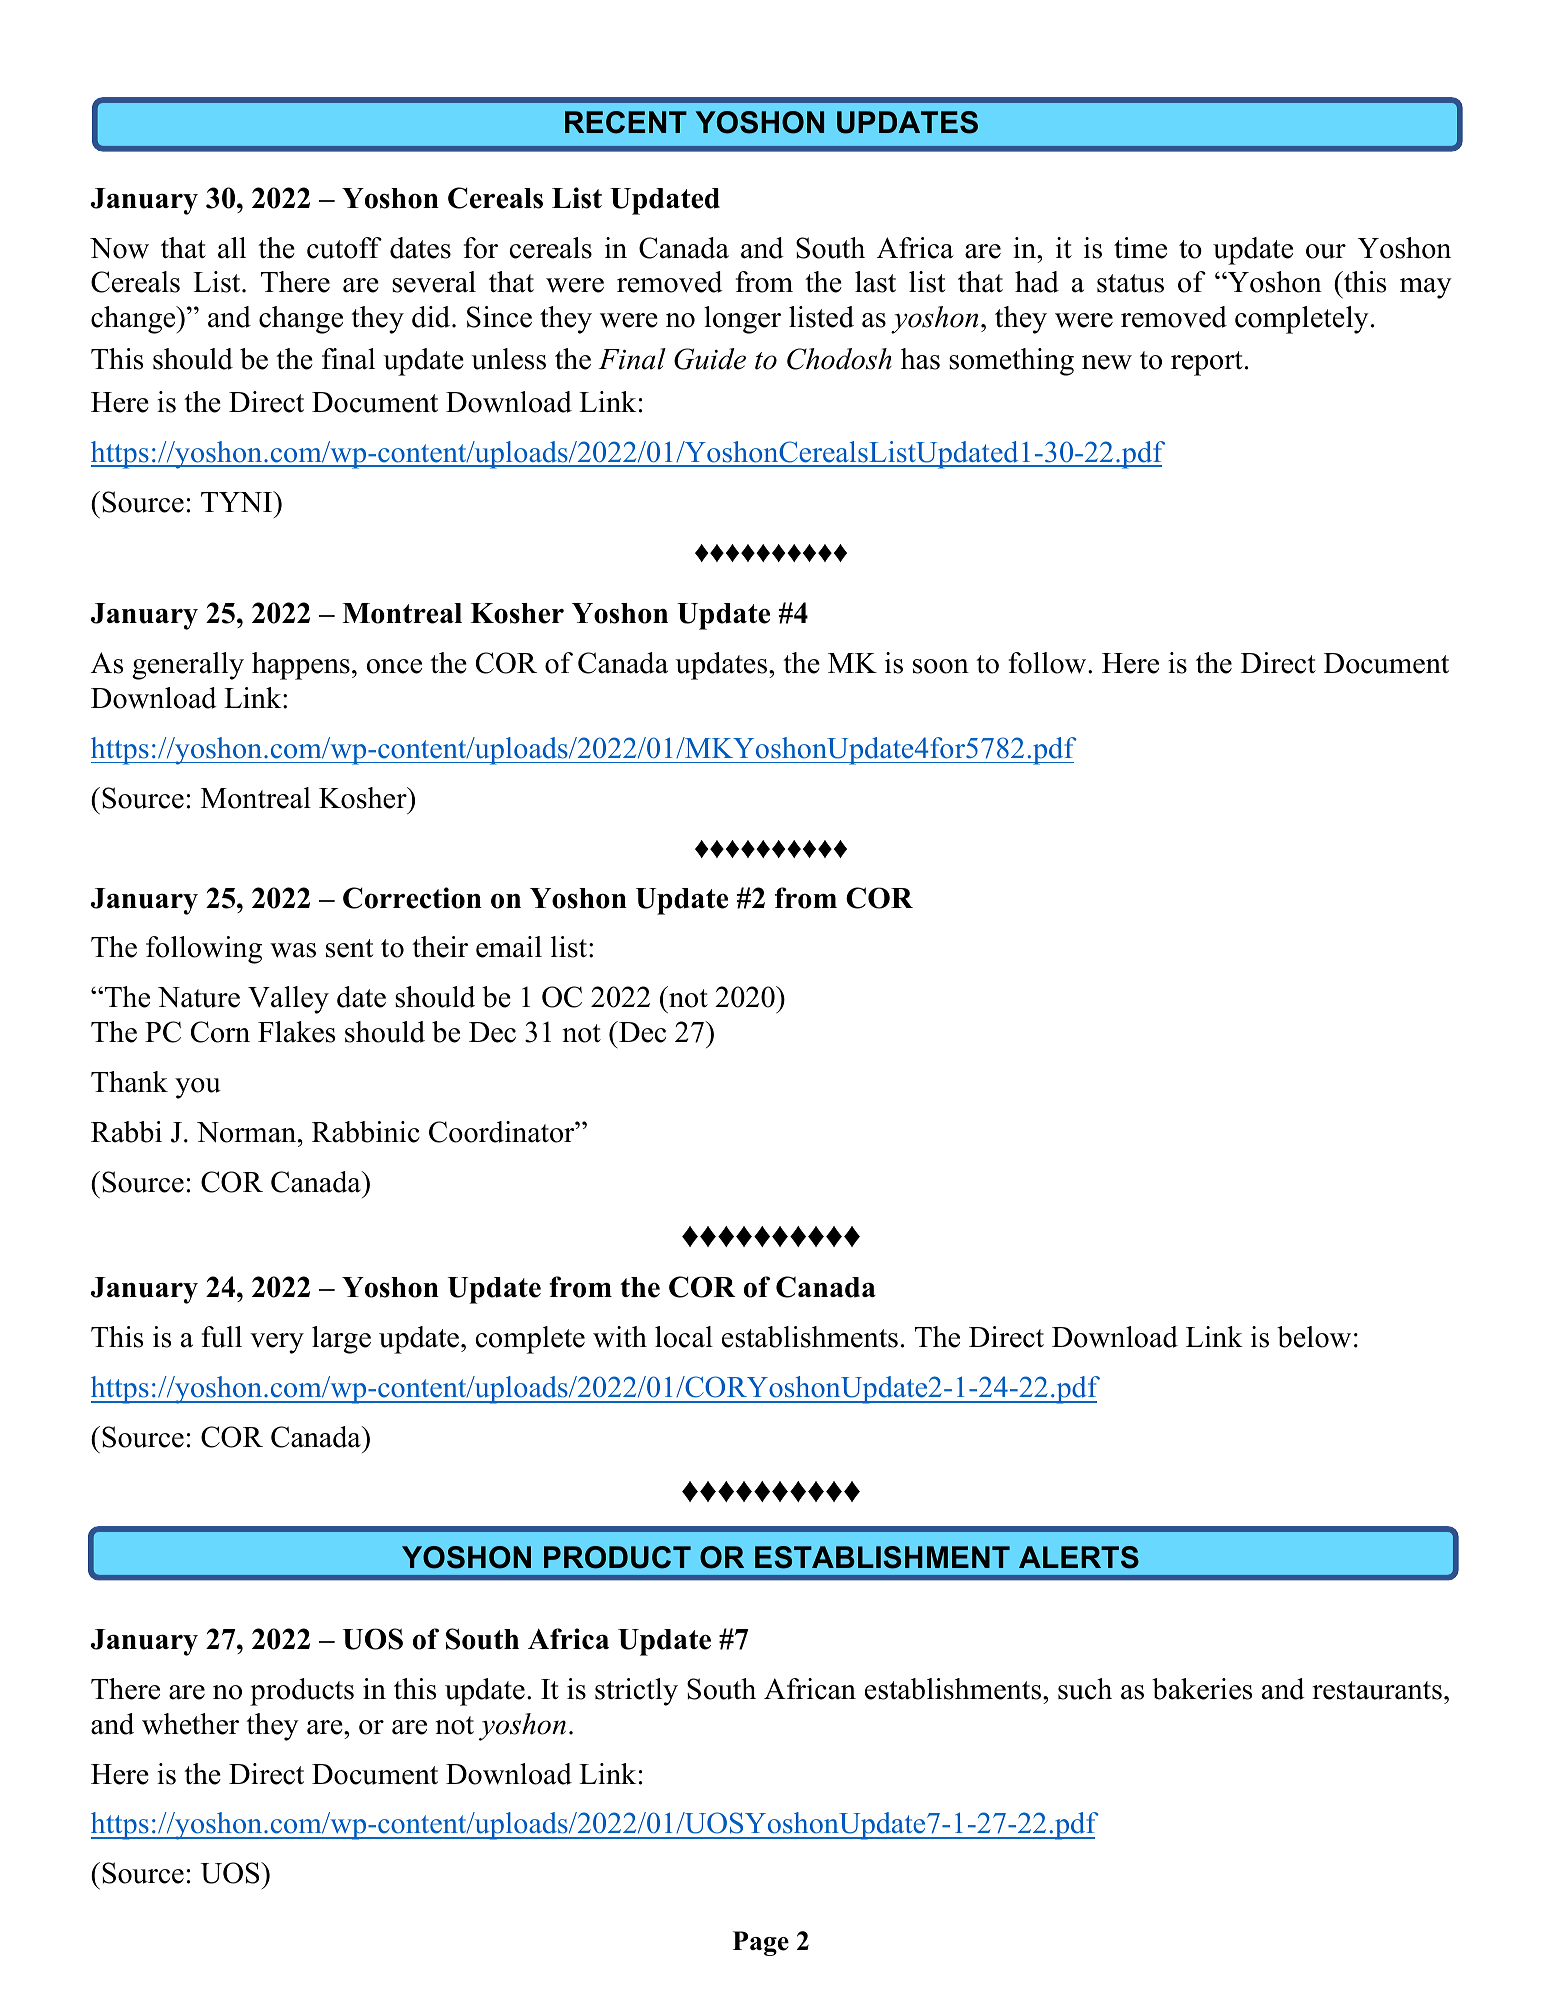  Describe the element at coordinates (1207, 363) in the screenshot. I see `report` at that location.
